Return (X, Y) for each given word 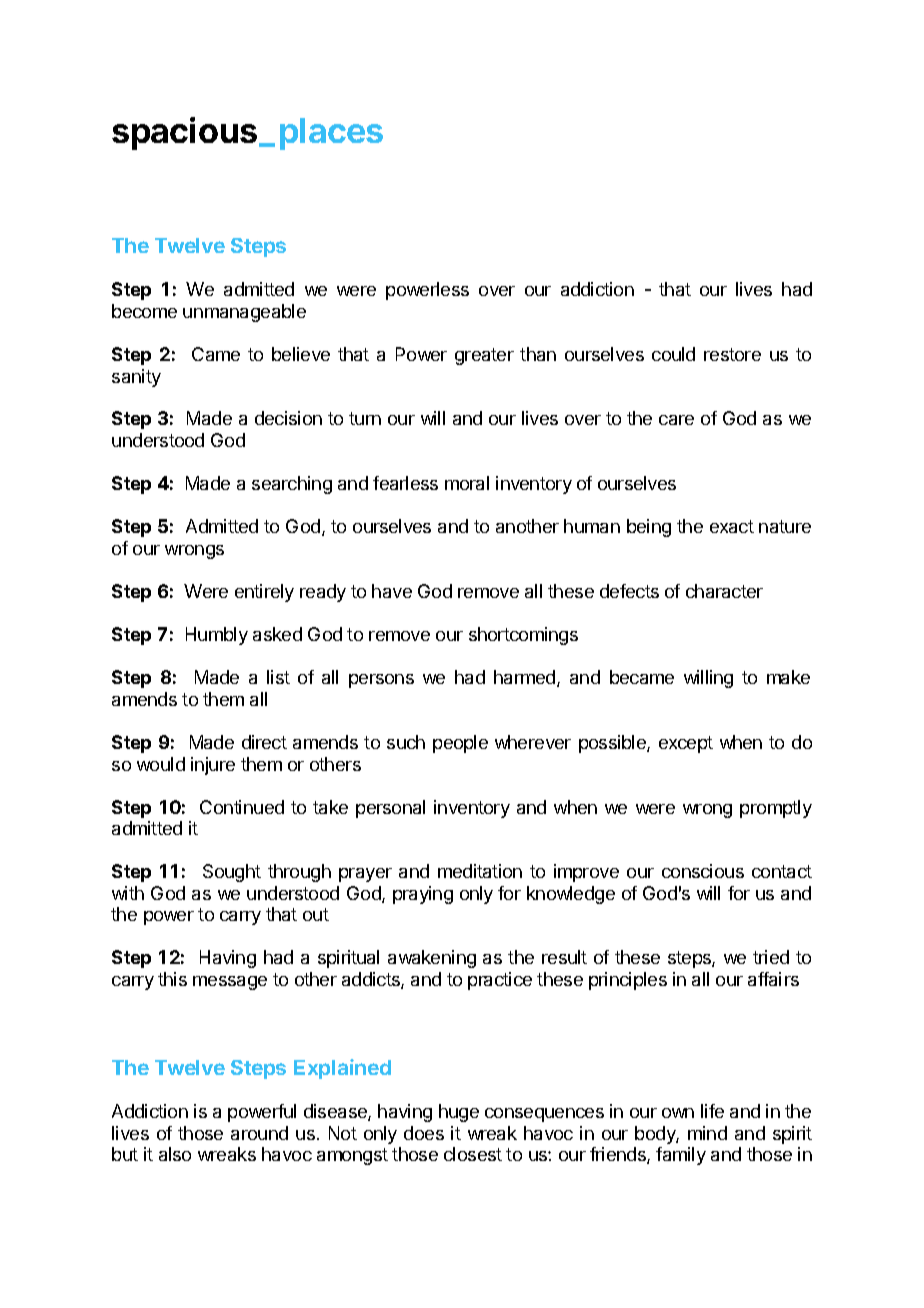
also (175, 1154)
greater (484, 356)
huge (459, 1113)
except (686, 744)
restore (732, 354)
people (460, 744)
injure (213, 766)
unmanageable (244, 313)
